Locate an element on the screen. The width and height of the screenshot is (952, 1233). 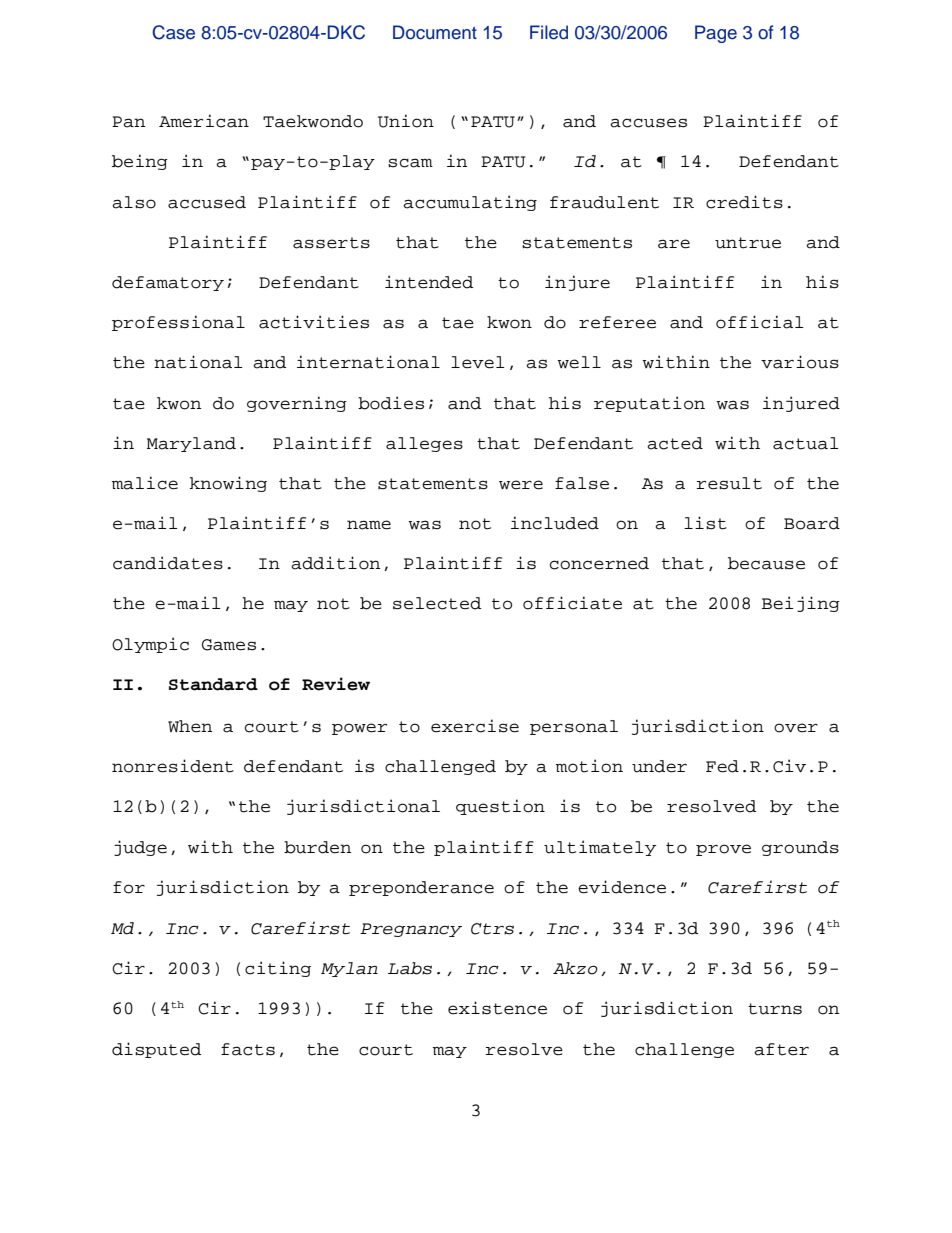
Document is located at coordinates (435, 32).
